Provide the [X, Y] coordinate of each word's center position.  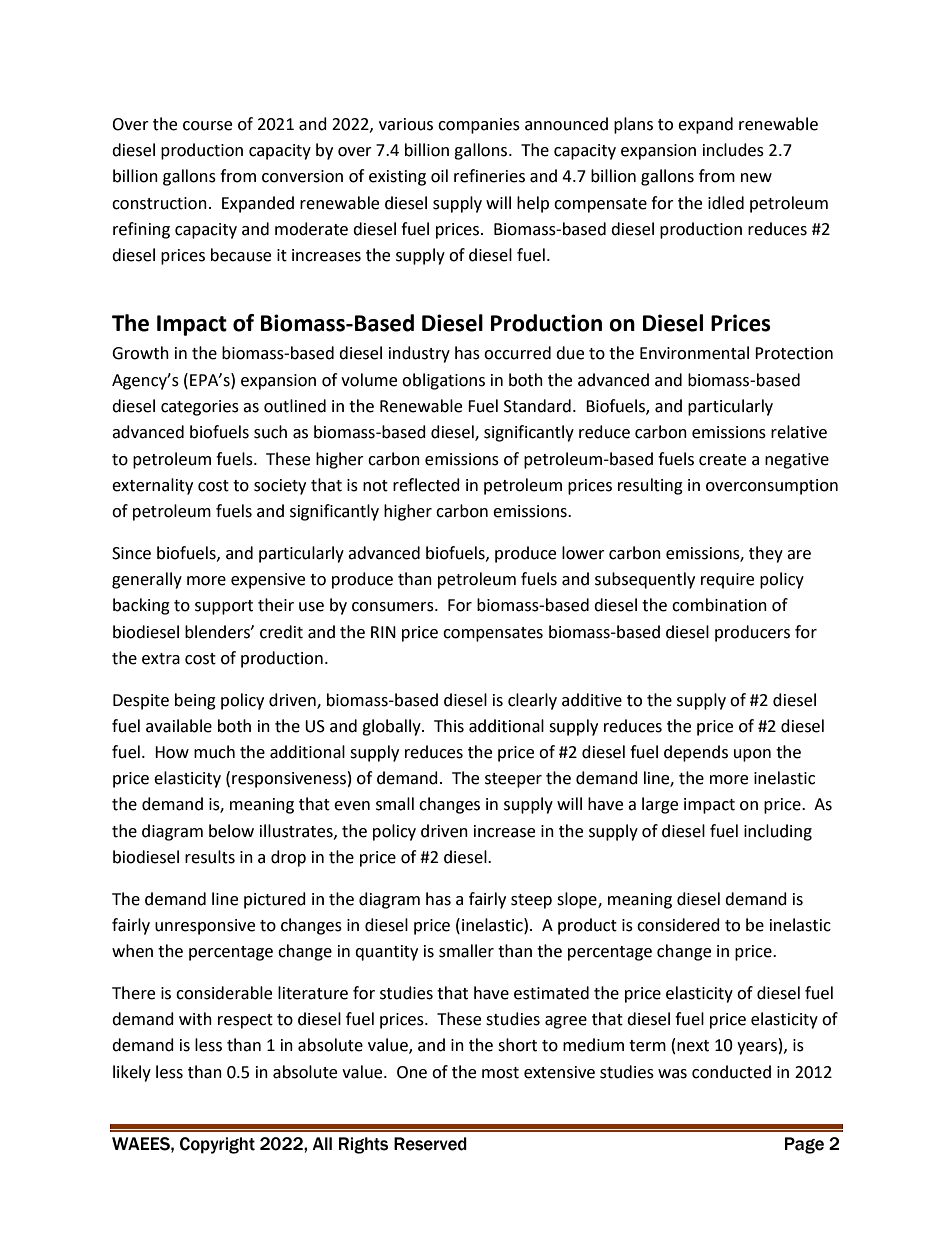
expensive [268, 581]
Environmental [694, 353]
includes [733, 150]
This [449, 726]
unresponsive [205, 927]
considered [678, 925]
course [207, 126]
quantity [386, 953]
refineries [489, 176]
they [766, 554]
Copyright [217, 1145]
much [214, 752]
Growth [140, 353]
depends [696, 753]
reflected [426, 485]
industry [419, 354]
